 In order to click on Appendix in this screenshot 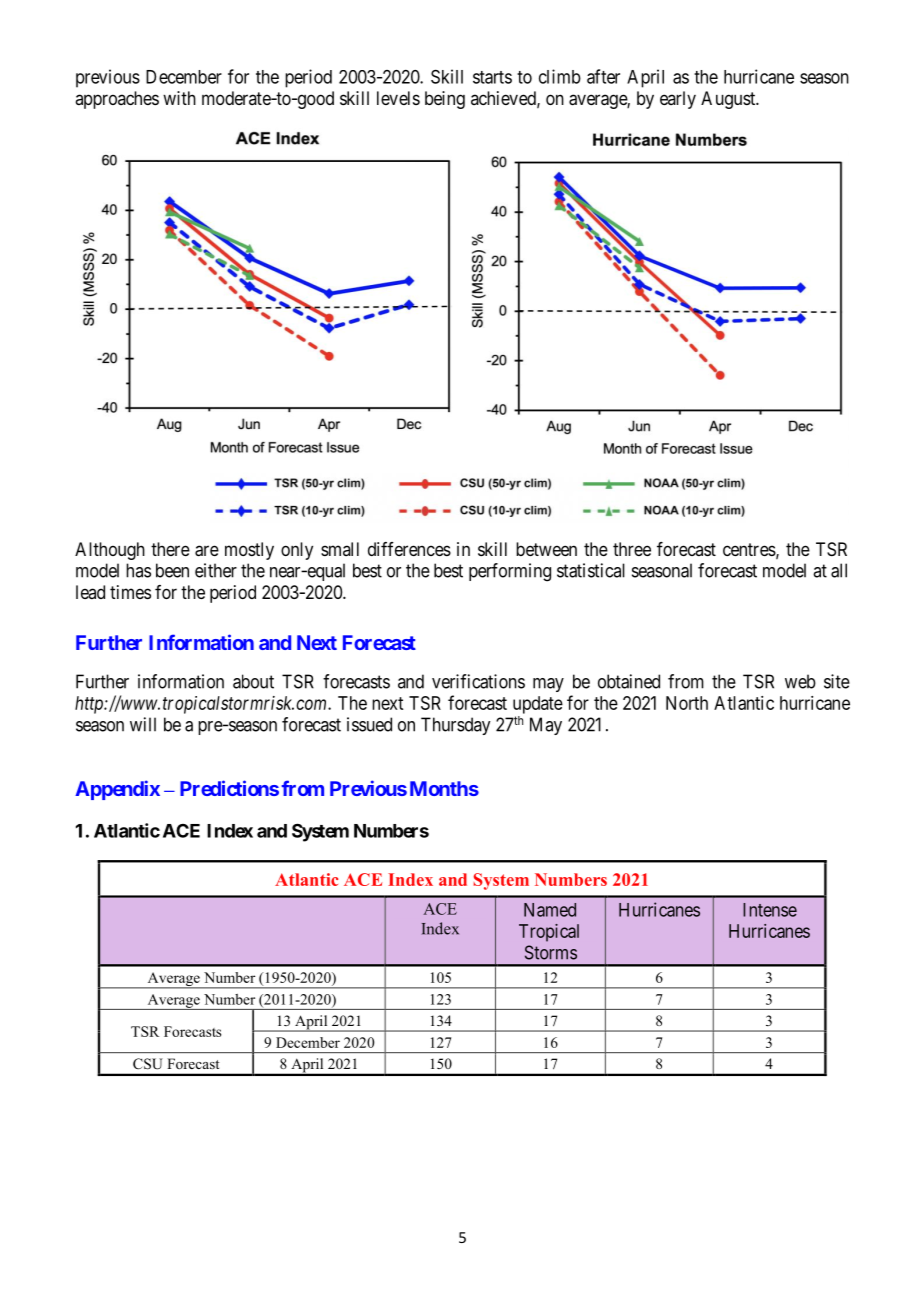, I will do `click(117, 790)`.
